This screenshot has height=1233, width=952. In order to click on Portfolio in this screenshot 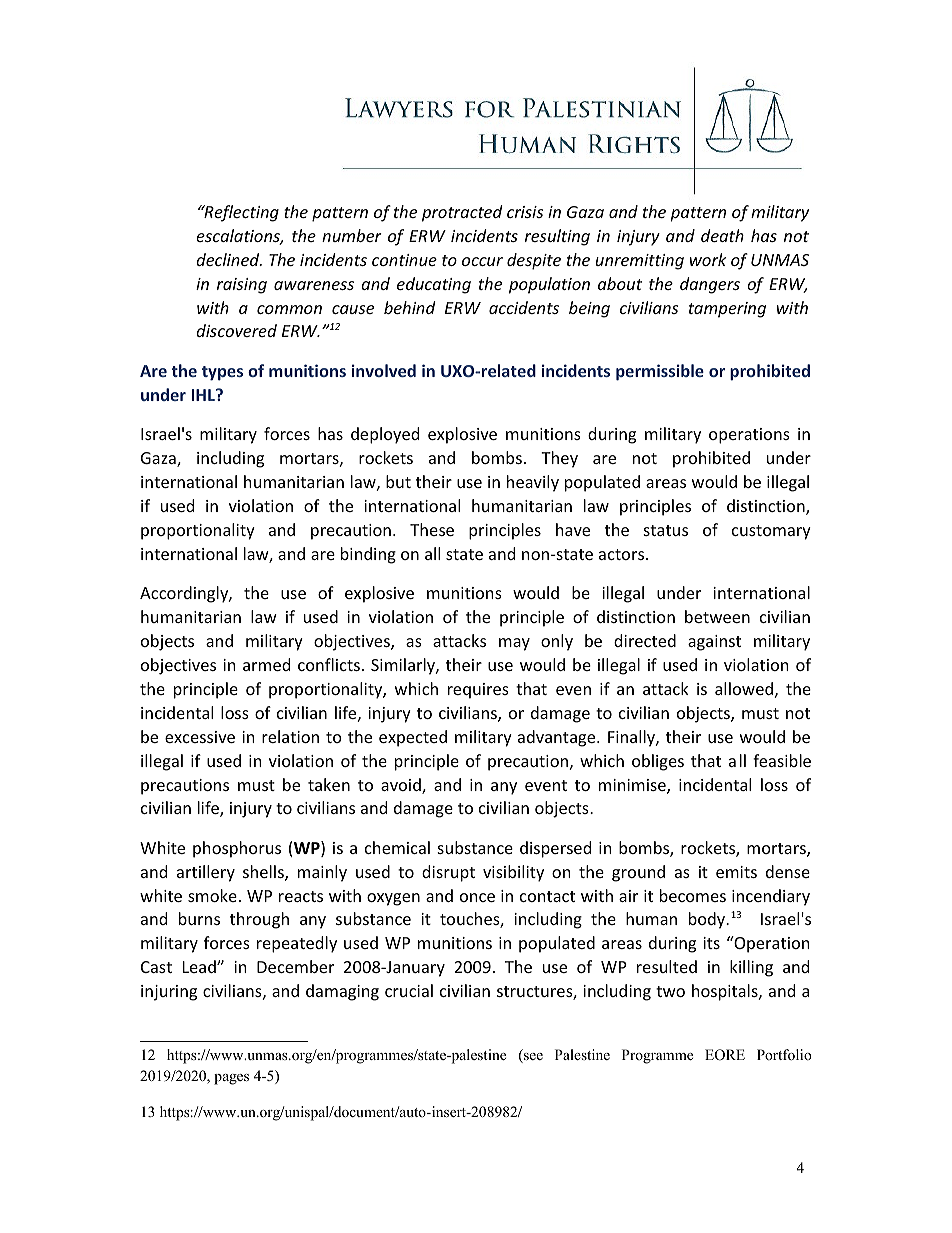, I will do `click(784, 1054)`.
